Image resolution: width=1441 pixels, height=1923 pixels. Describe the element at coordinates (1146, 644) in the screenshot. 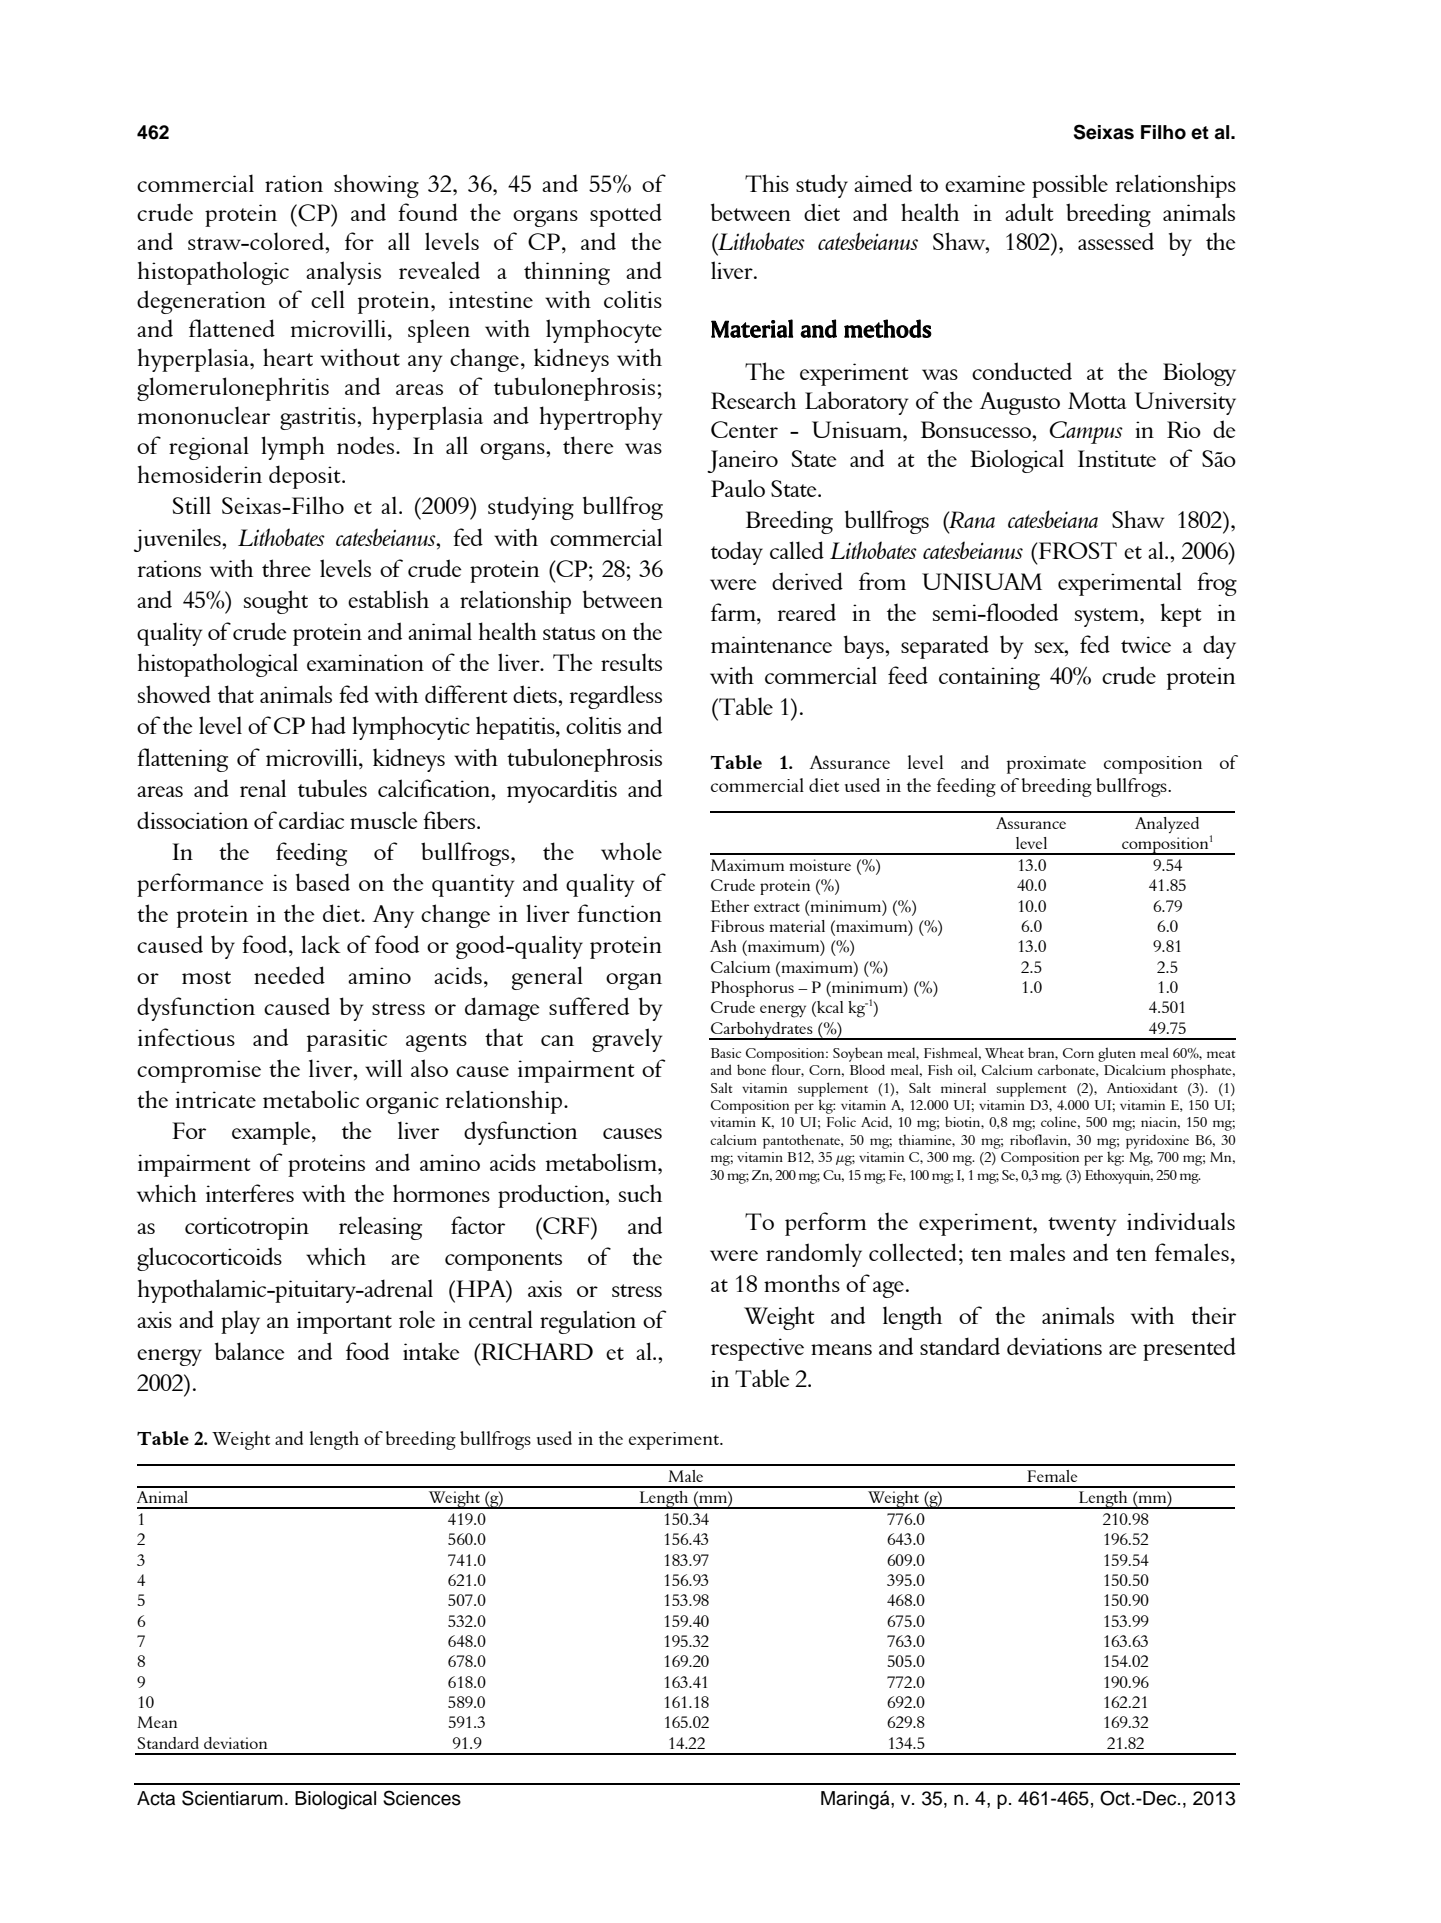

I see `twice` at that location.
